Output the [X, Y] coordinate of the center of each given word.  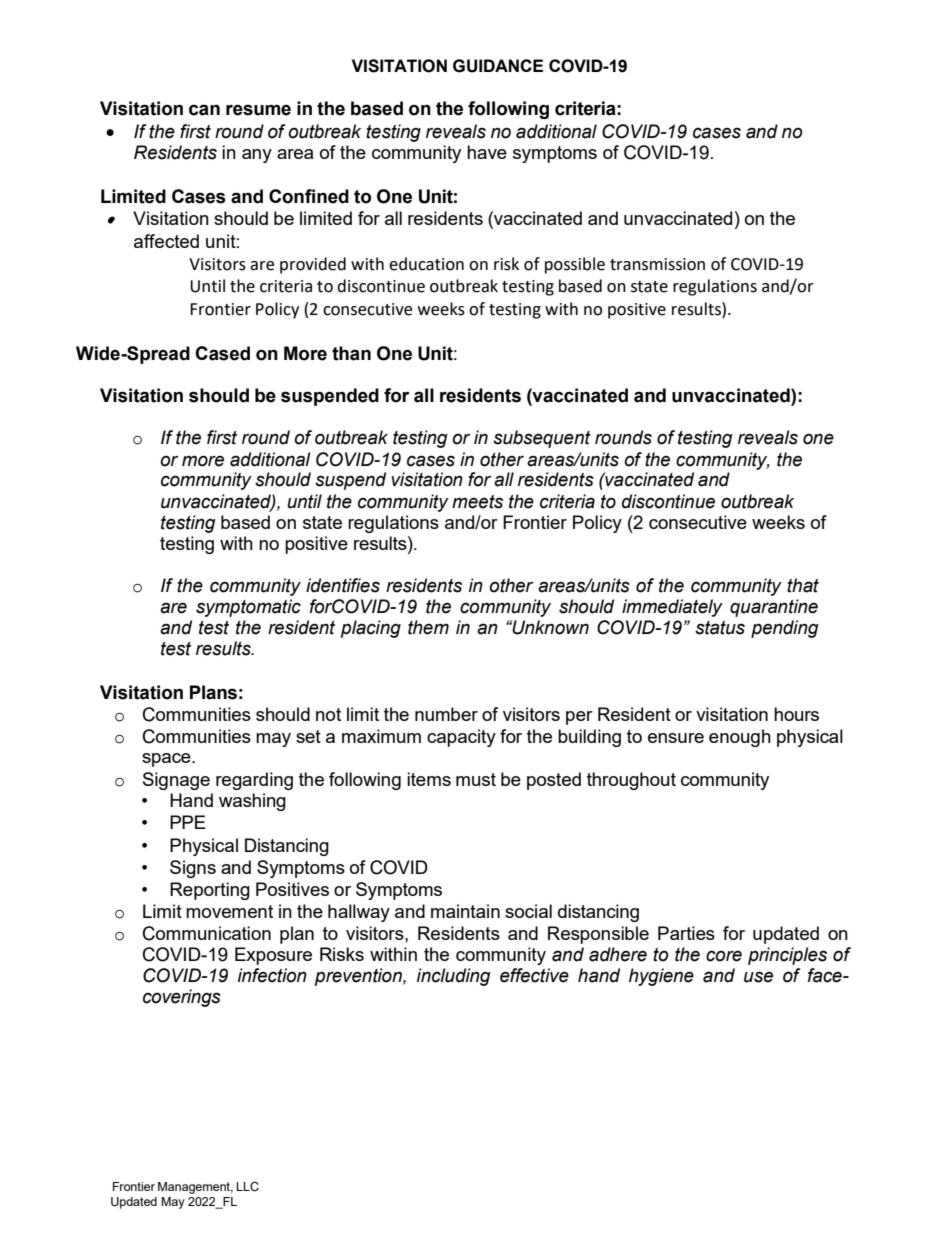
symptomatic [248, 608]
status [720, 628]
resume [258, 110]
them [428, 627]
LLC [247, 1187]
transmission [657, 264]
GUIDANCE [498, 66]
